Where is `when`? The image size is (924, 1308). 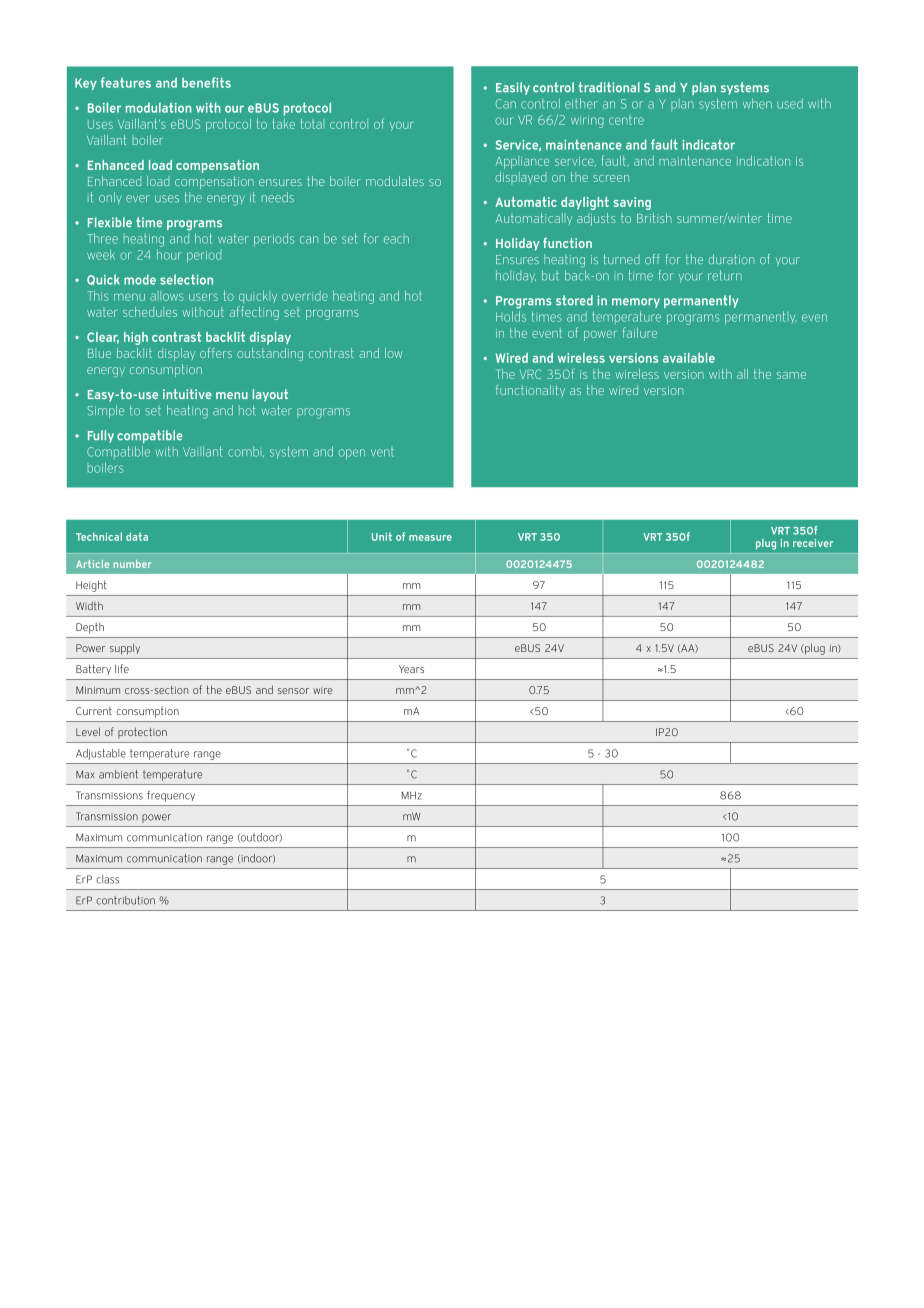 when is located at coordinates (757, 103).
